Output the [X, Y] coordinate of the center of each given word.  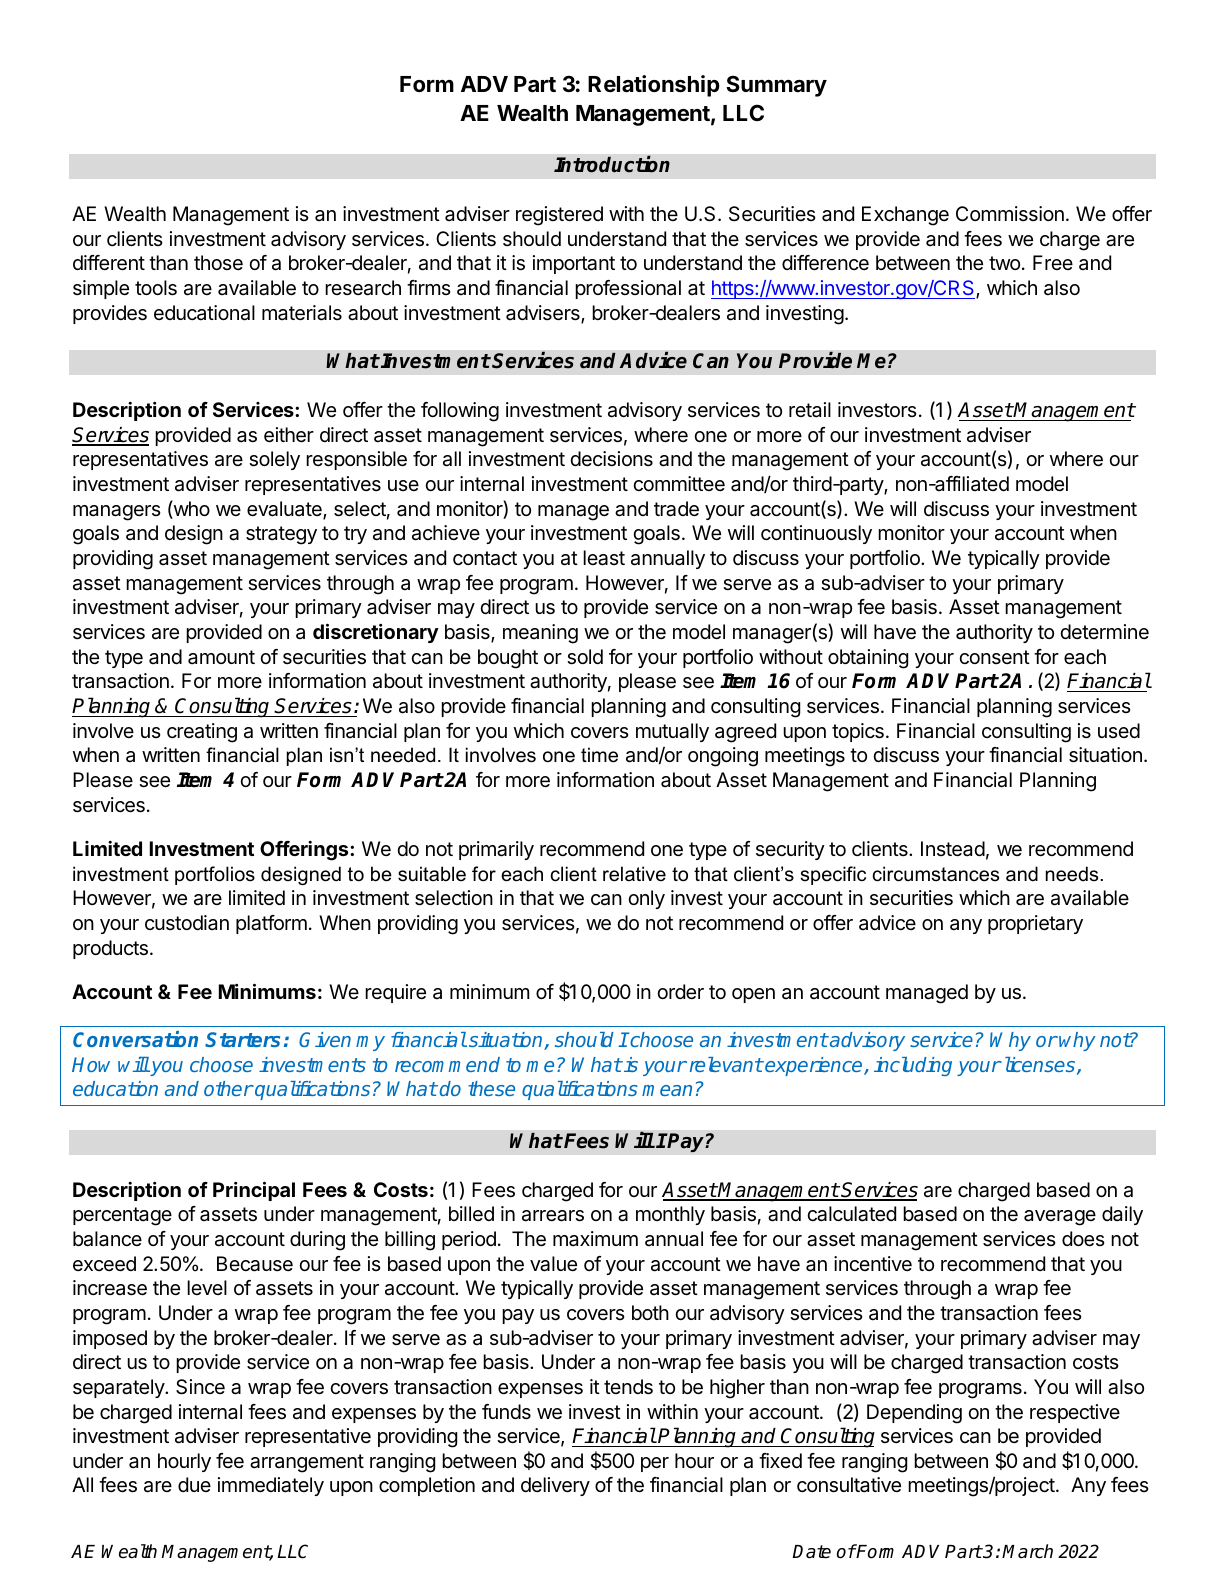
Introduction [612, 164]
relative [634, 874]
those [218, 262]
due [194, 1484]
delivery [555, 1486]
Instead [953, 849]
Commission [1010, 213]
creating [202, 733]
